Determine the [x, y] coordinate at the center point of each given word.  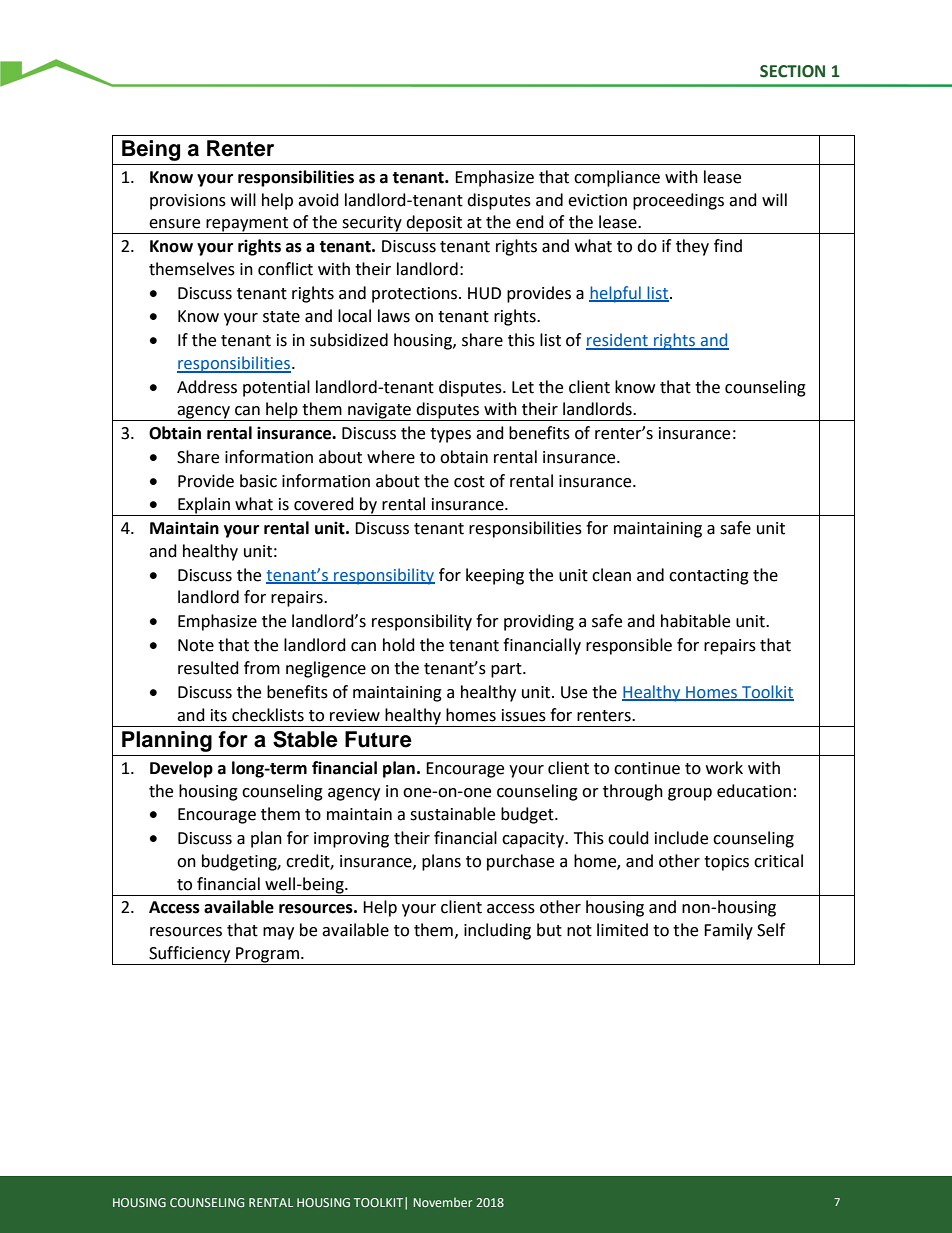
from [262, 668]
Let [523, 387]
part [507, 670]
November [442, 1202]
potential [276, 388]
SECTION [792, 71]
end [530, 222]
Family [728, 931]
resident [618, 341]
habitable [695, 621]
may [278, 933]
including [497, 931]
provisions [188, 202]
